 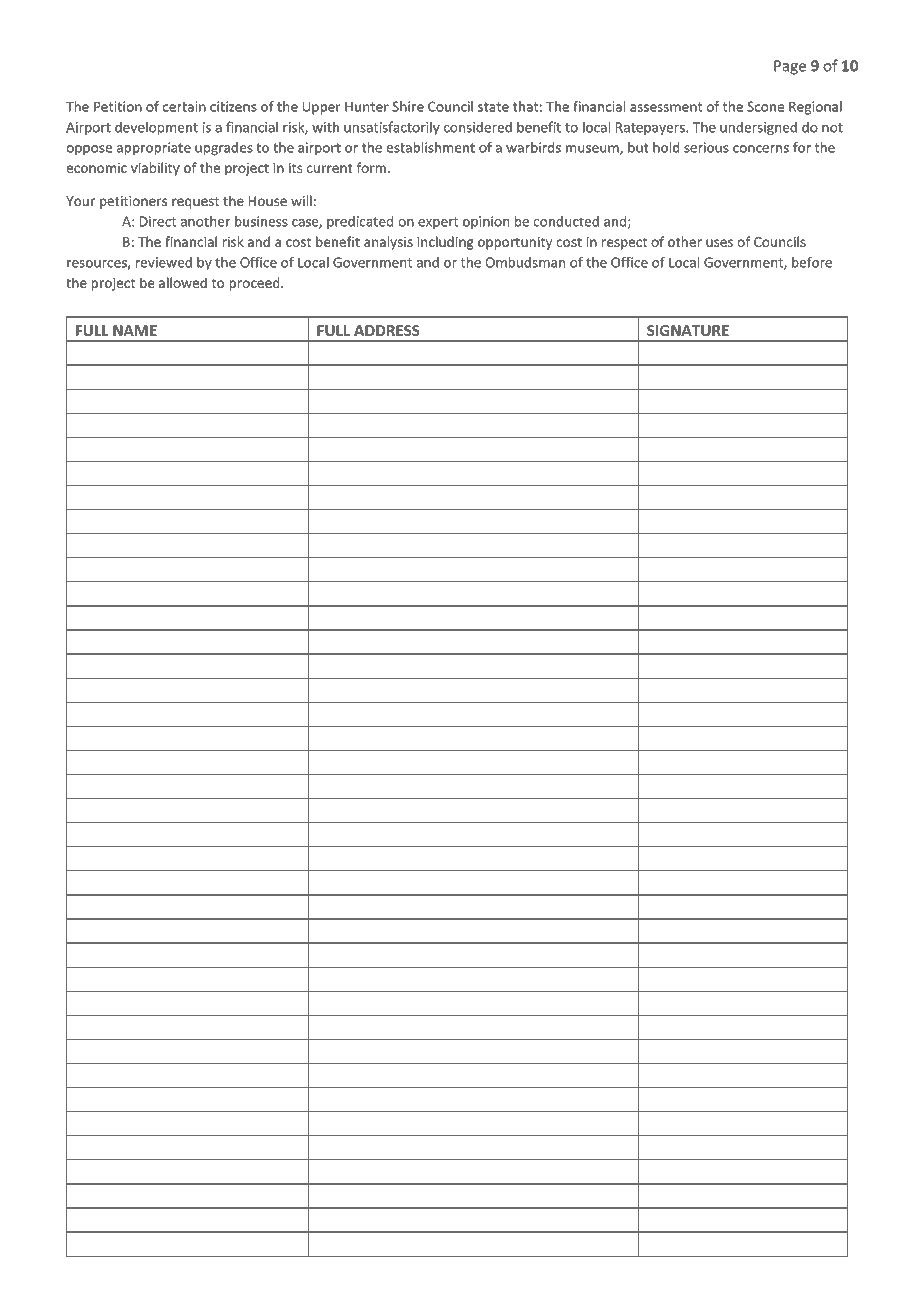 What do you see at coordinates (386, 330) in the screenshot?
I see `ADDRESS` at bounding box center [386, 330].
